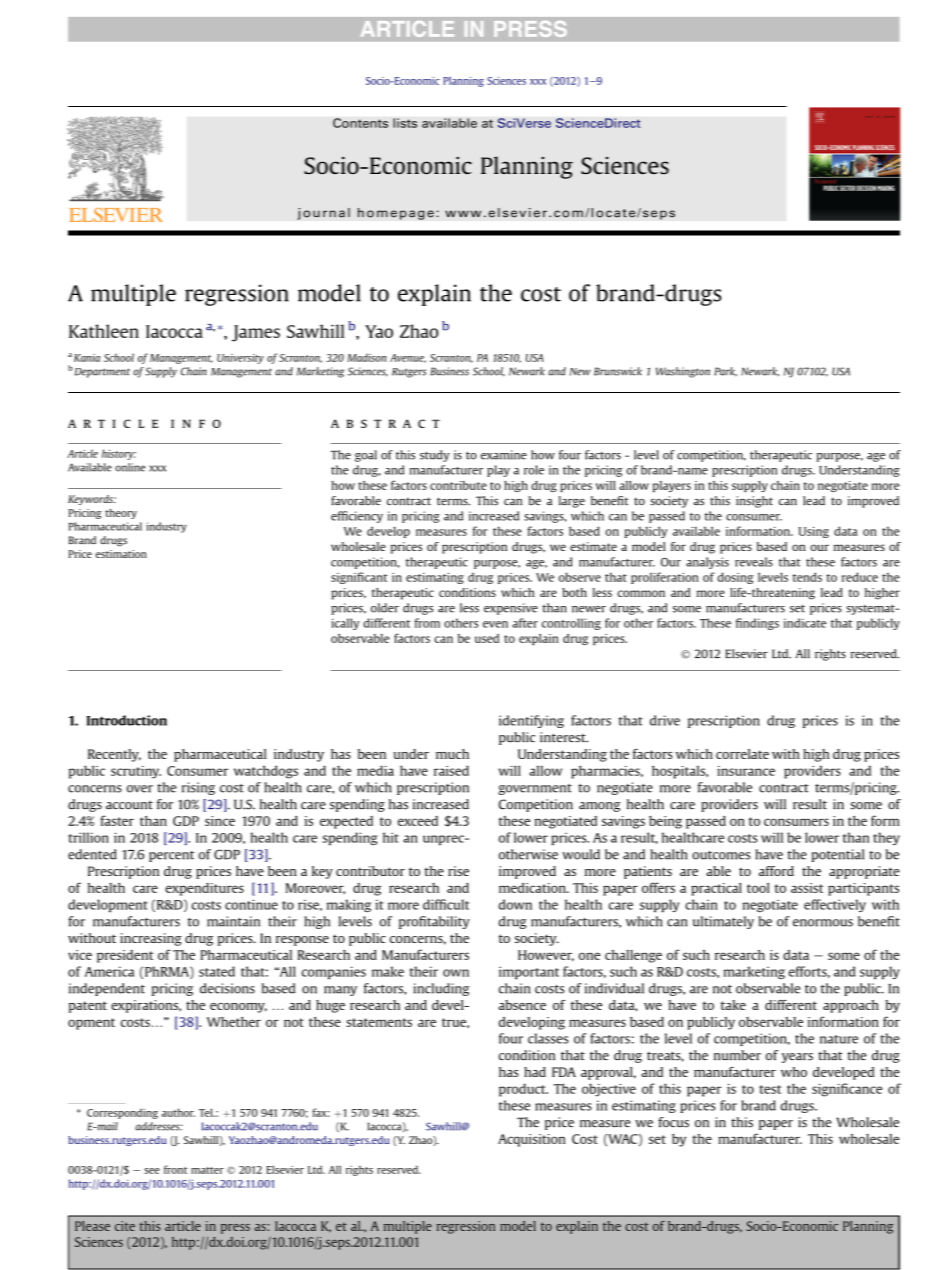 The height and width of the screenshot is (1270, 952). I want to click on front, so click(175, 1169).
